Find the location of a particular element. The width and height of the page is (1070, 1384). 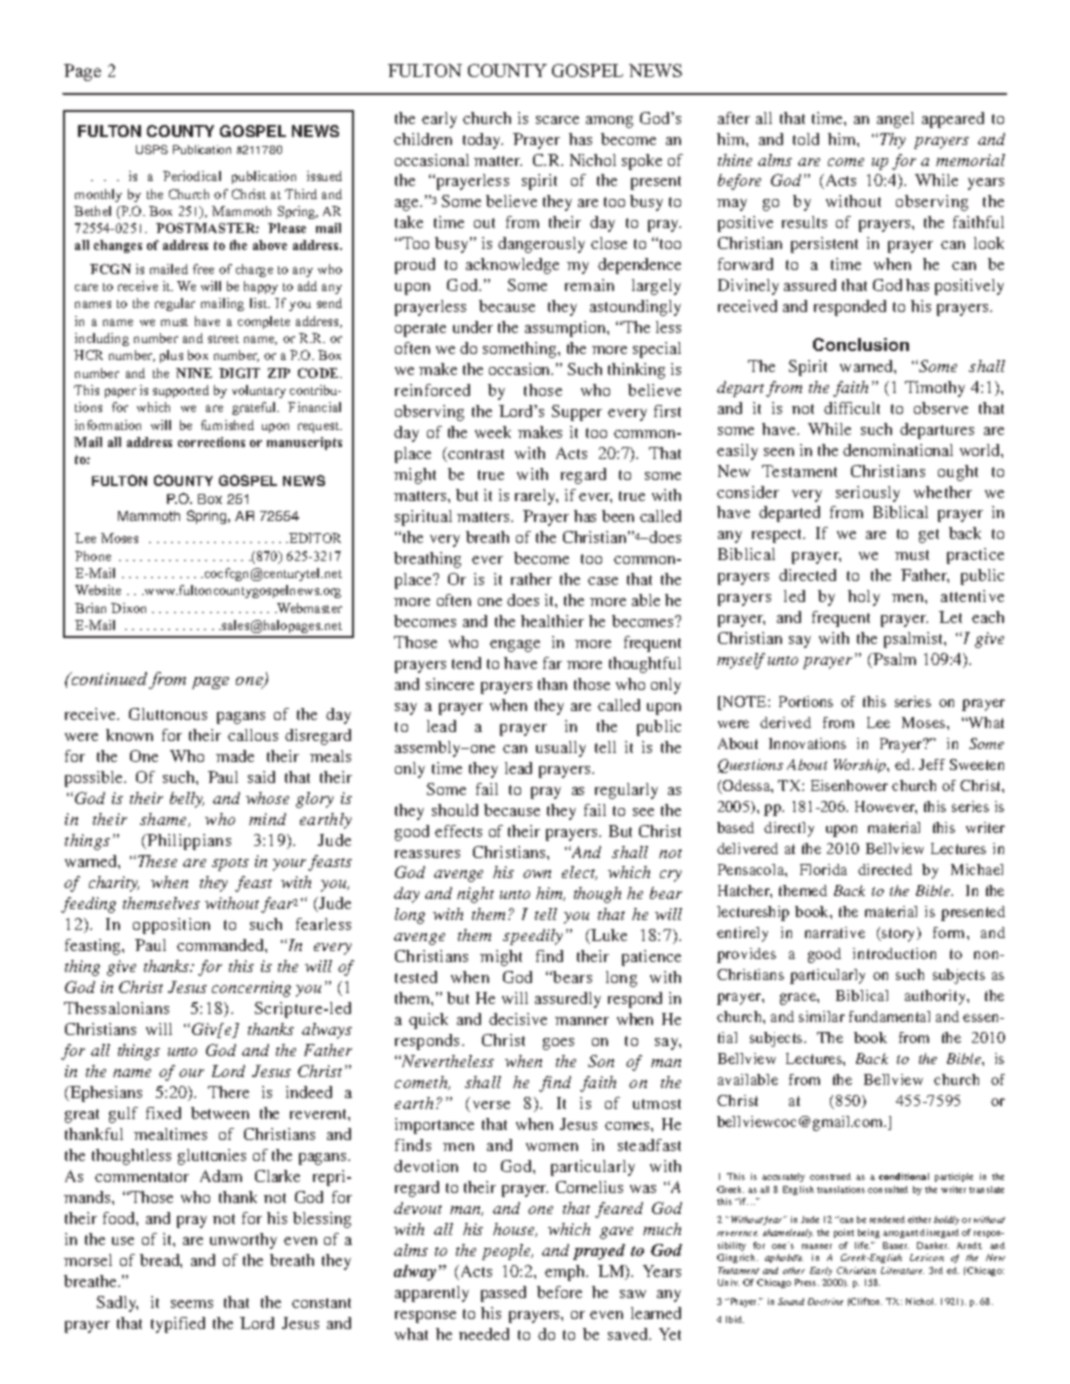

scarce is located at coordinates (557, 120).
